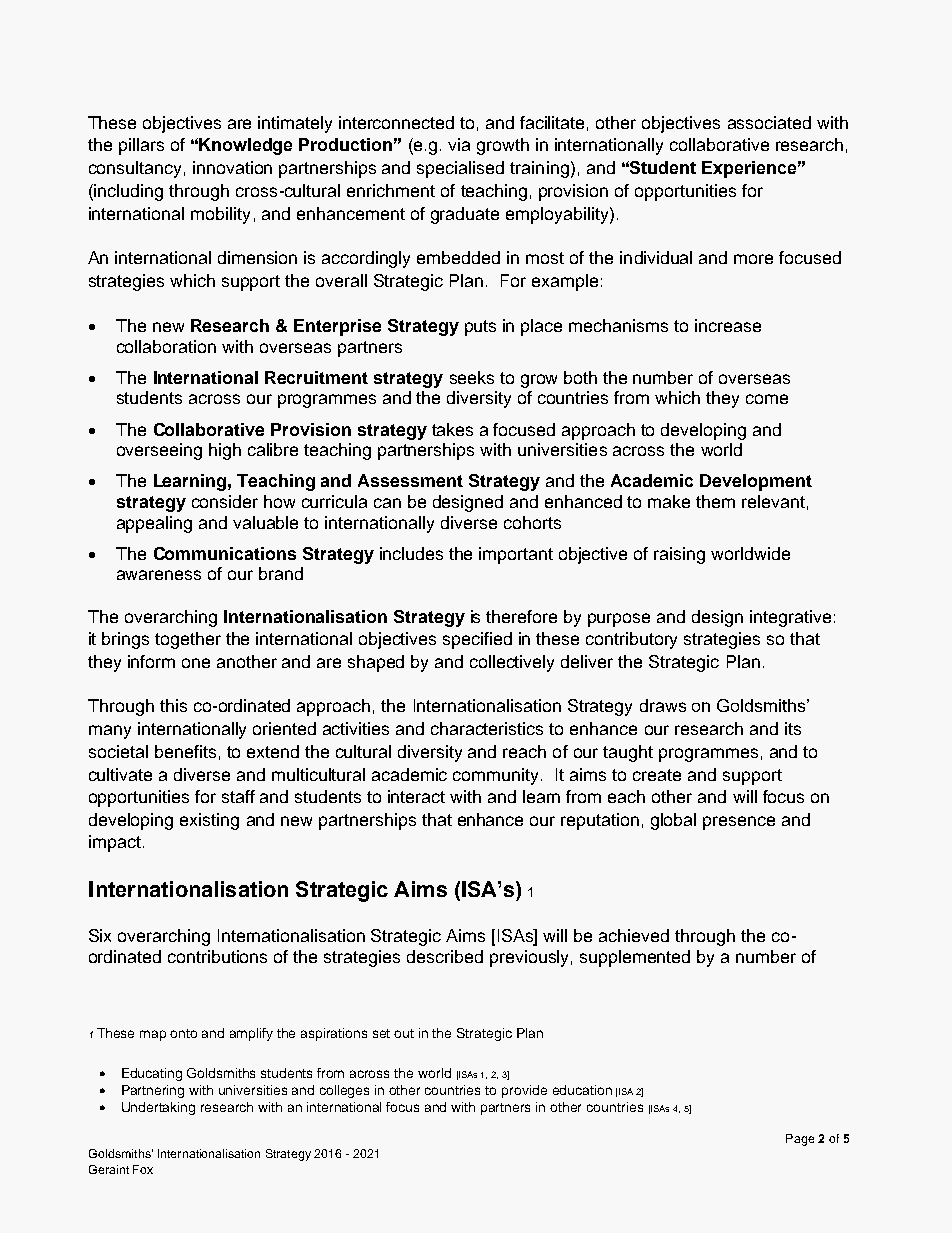 The height and width of the screenshot is (1233, 952). I want to click on via, so click(459, 144).
